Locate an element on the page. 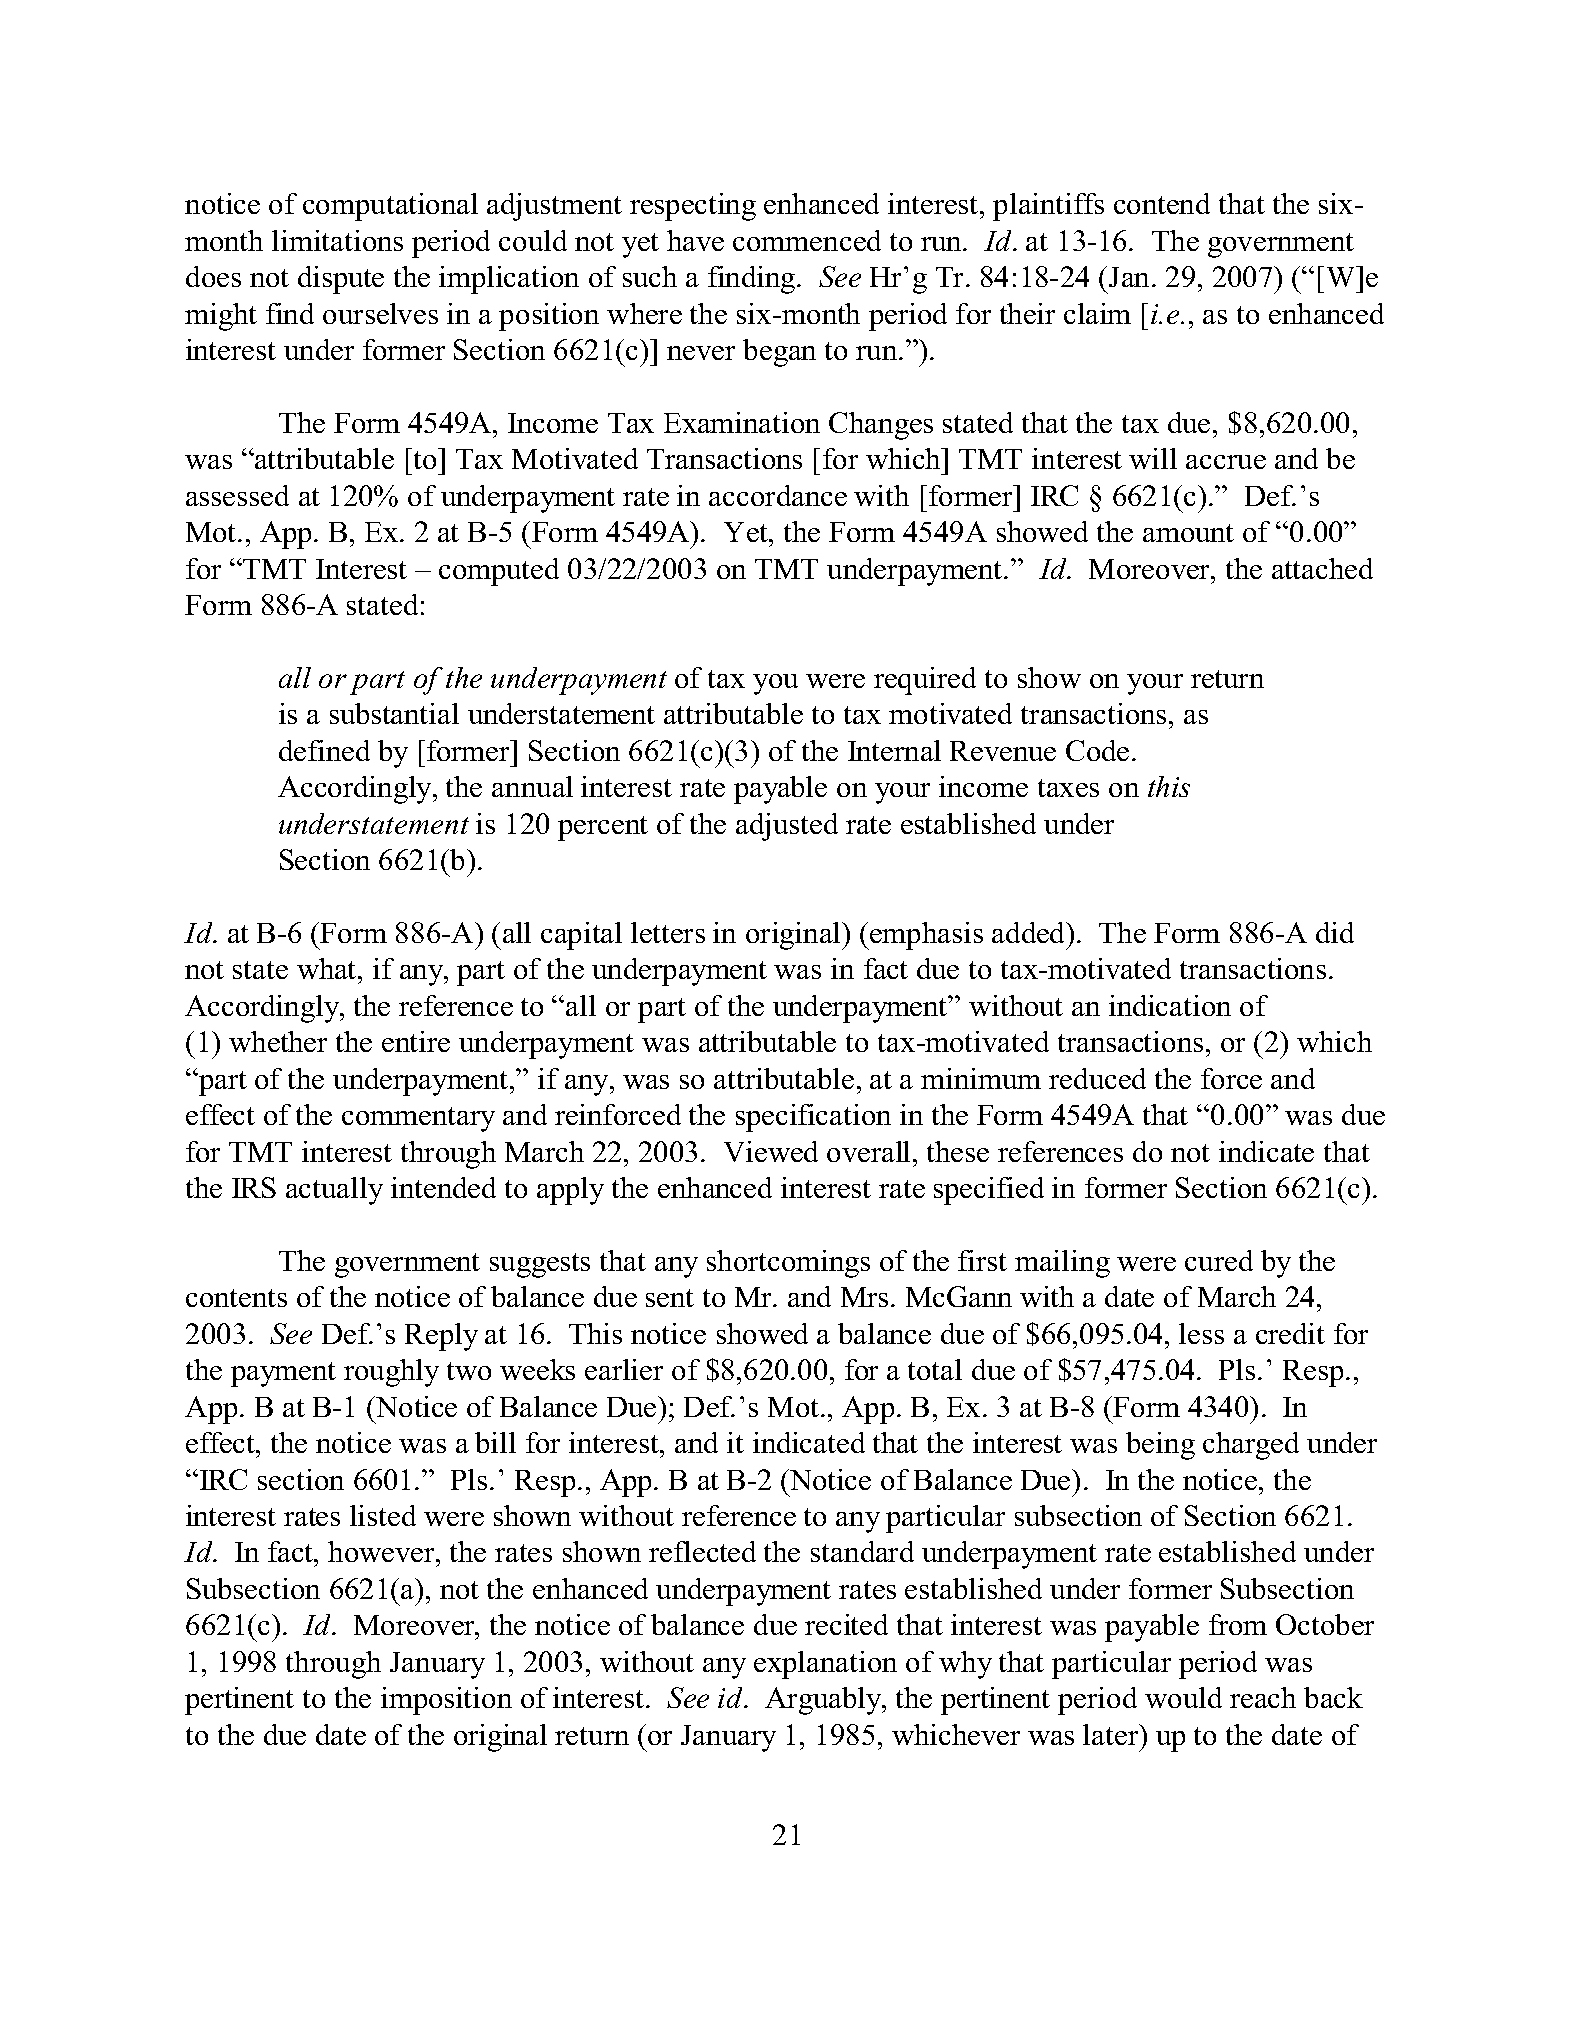  dispute is located at coordinates (341, 280).
